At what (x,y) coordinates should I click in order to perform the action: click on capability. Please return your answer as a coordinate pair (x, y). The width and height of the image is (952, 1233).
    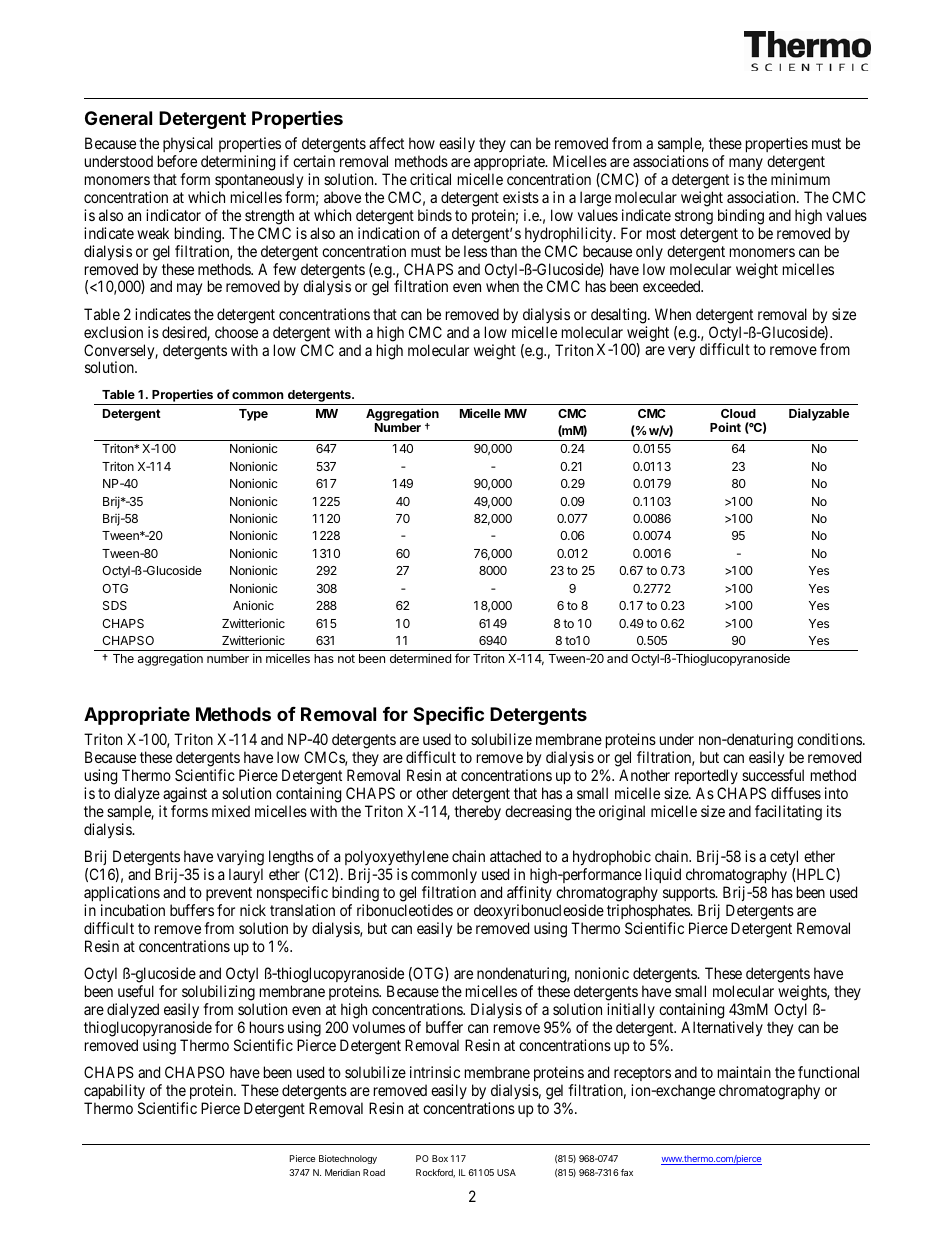
    Looking at the image, I should click on (114, 1091).
